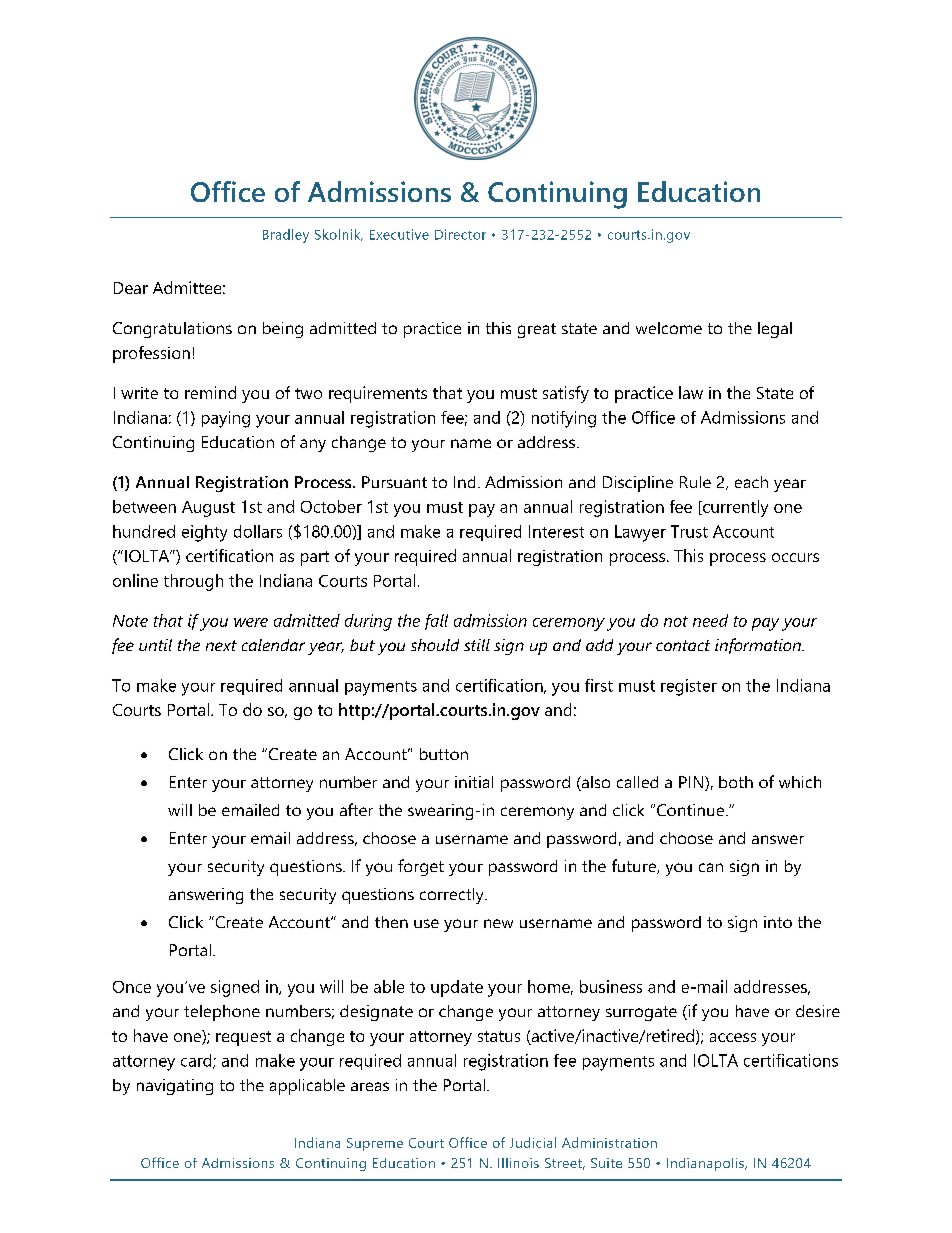  What do you see at coordinates (175, 1087) in the page?
I see `navigating` at bounding box center [175, 1087].
